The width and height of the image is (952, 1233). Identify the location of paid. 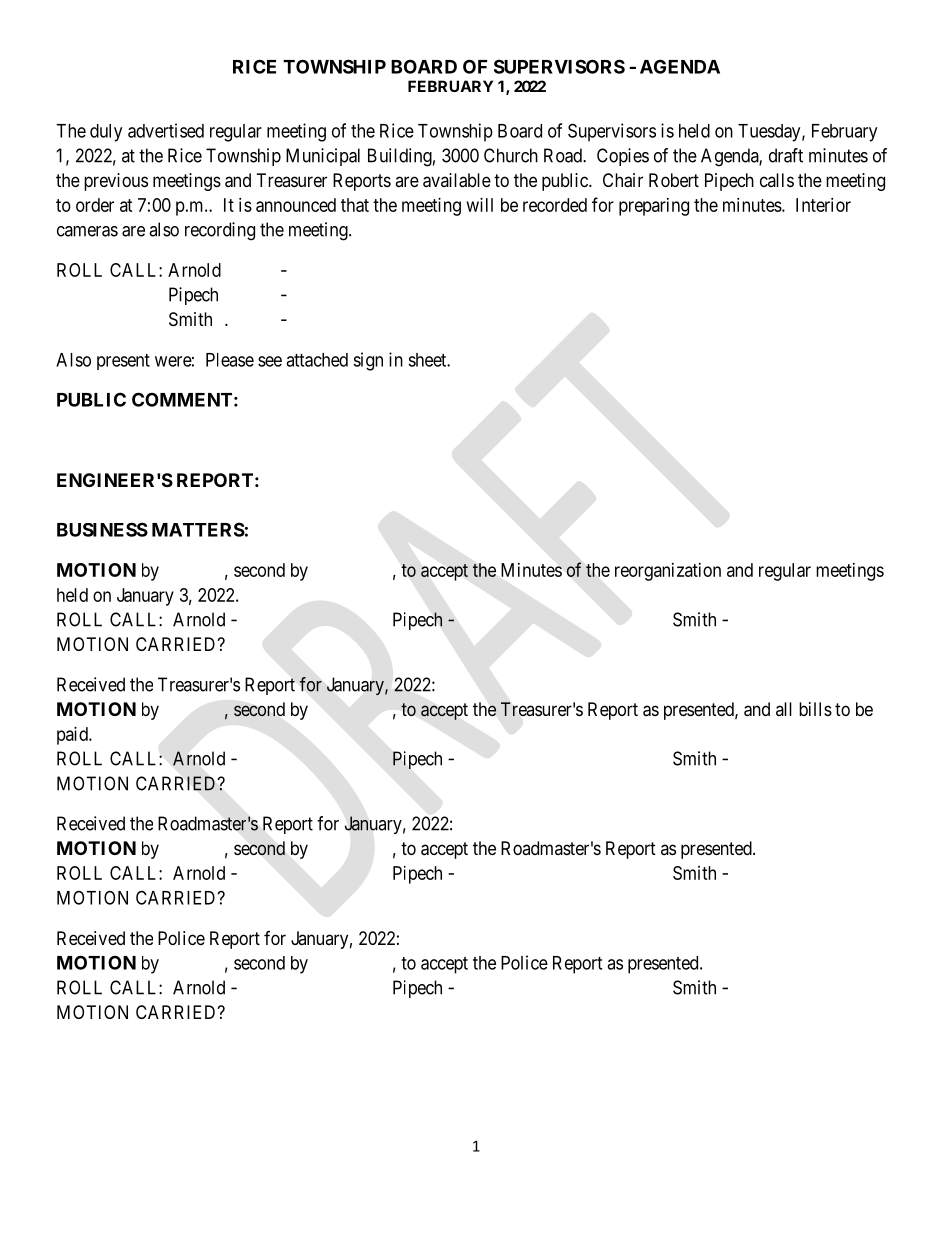
(73, 736).
